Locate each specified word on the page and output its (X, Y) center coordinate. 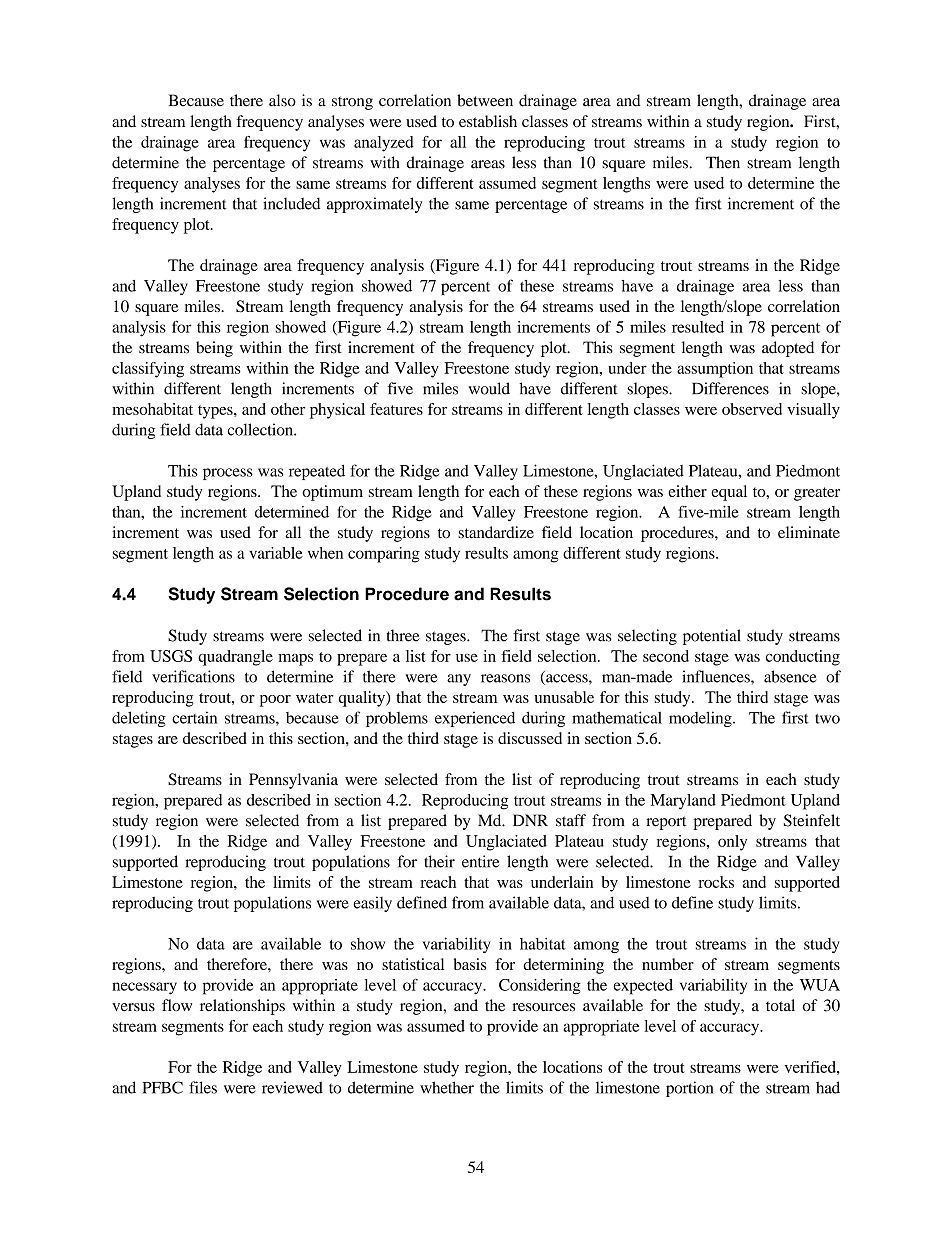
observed (752, 409)
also (282, 100)
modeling (701, 719)
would (489, 388)
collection (261, 429)
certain (194, 717)
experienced (475, 719)
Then (723, 162)
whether (447, 1087)
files (203, 1087)
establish (488, 121)
